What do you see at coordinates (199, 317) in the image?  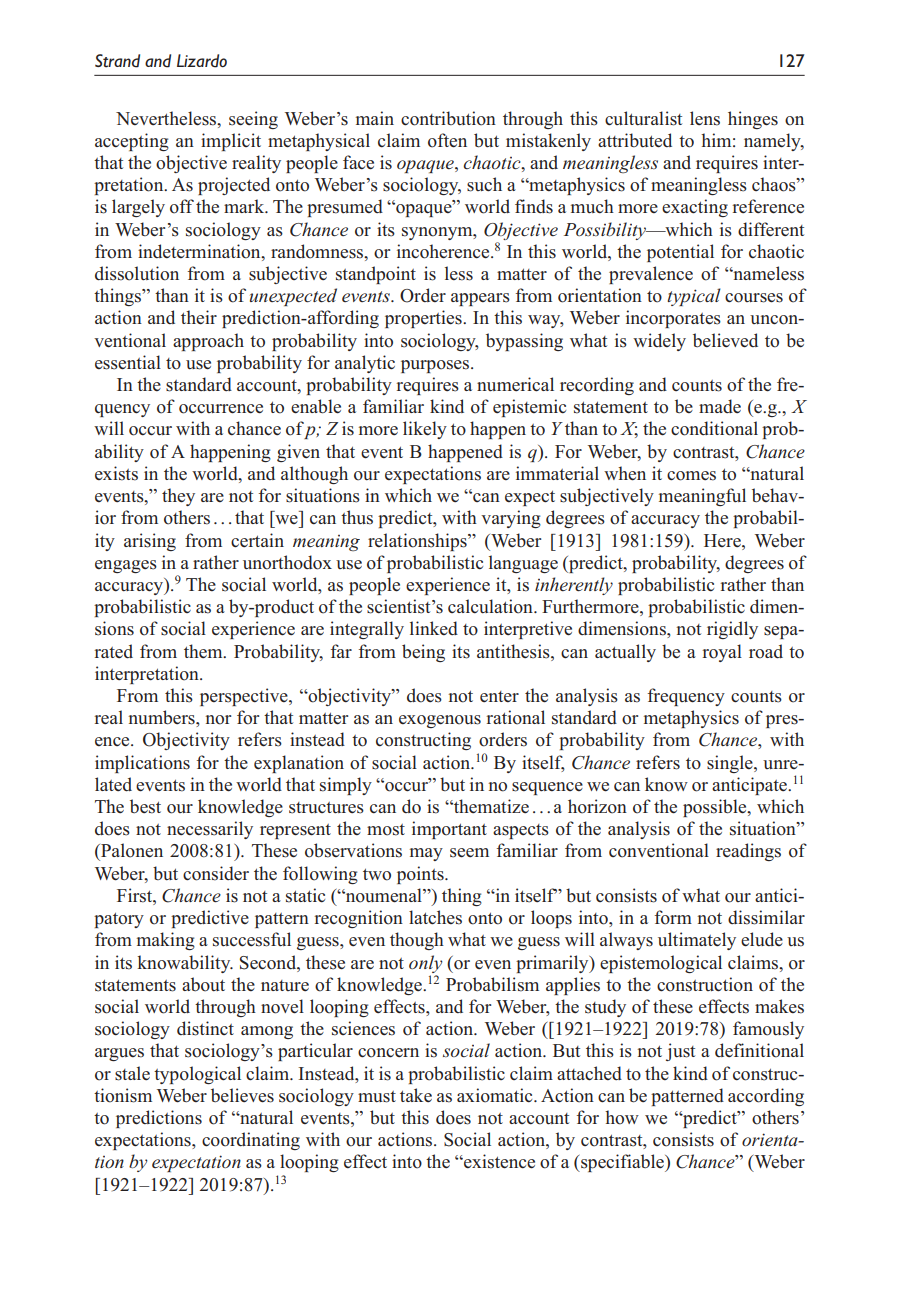 I see `their` at bounding box center [199, 317].
